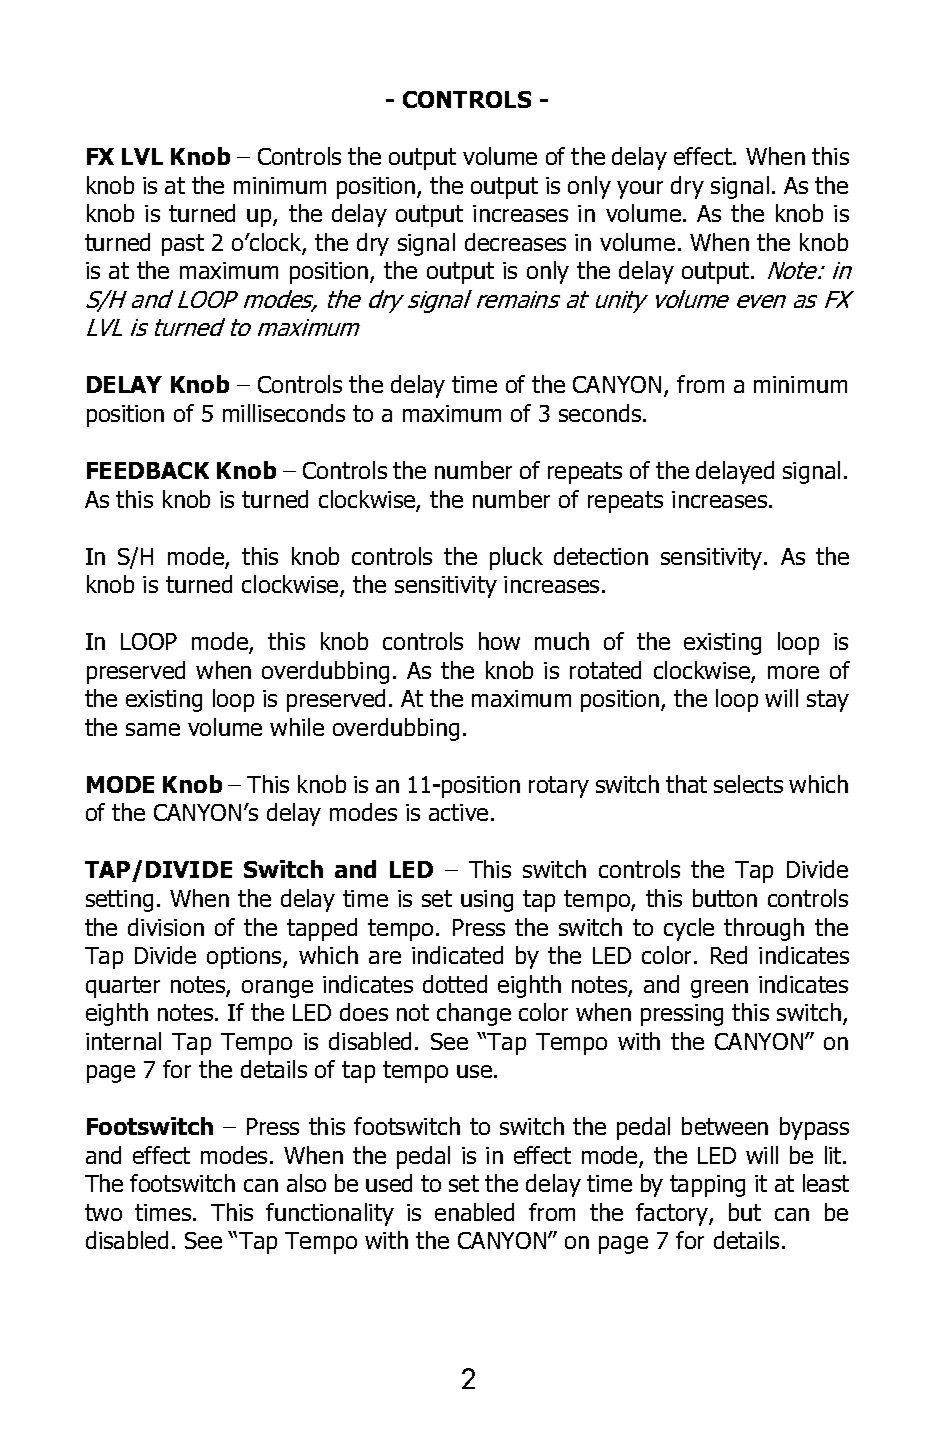 The height and width of the screenshot is (1446, 935). Describe the element at coordinates (793, 672) in the screenshot. I see `more` at that location.
